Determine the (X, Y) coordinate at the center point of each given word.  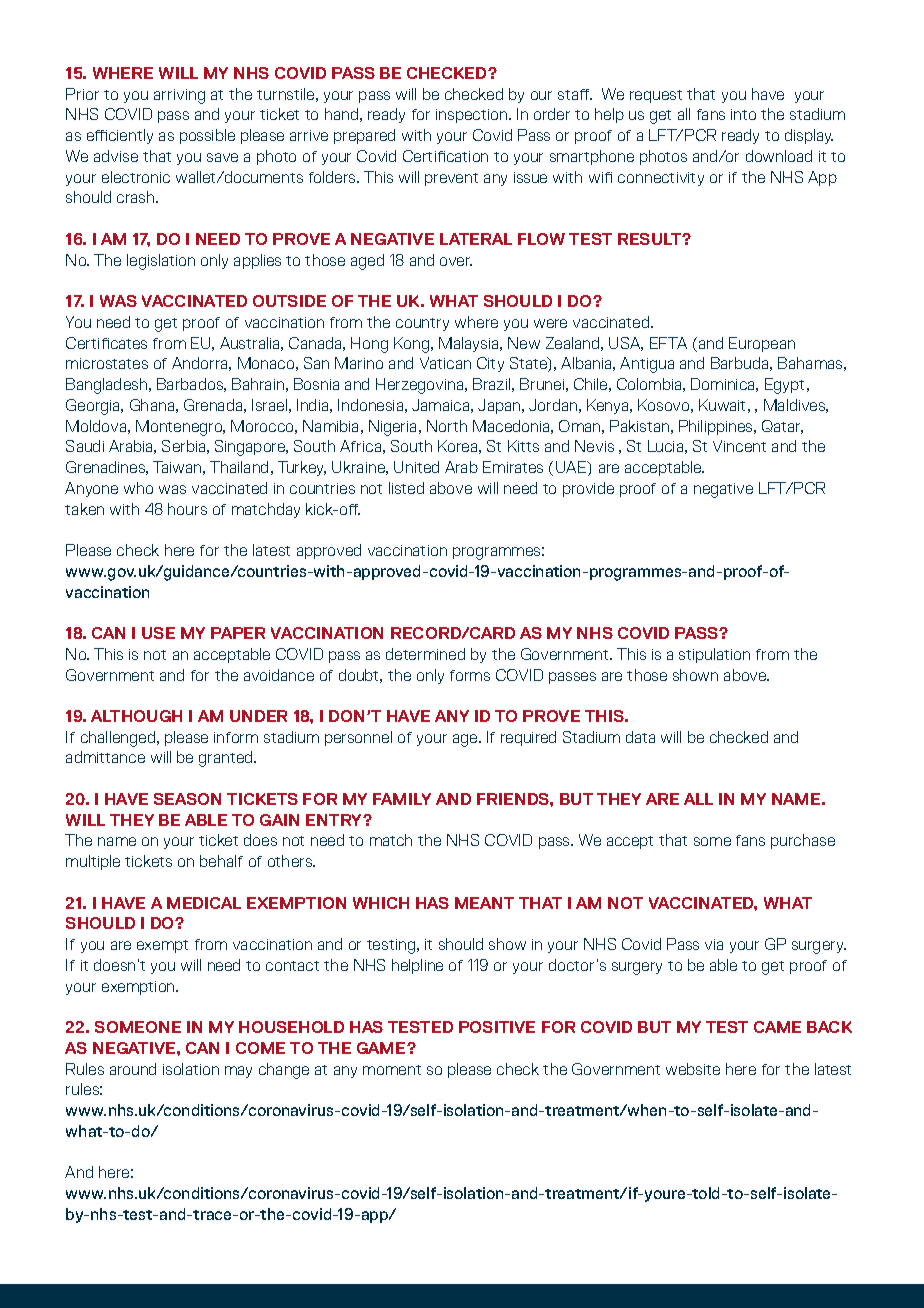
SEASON (187, 799)
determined (425, 654)
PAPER (238, 633)
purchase (803, 841)
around (133, 1069)
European (762, 344)
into (743, 114)
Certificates (106, 343)
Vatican (445, 363)
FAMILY (402, 799)
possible (207, 136)
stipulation (714, 655)
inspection (473, 116)
